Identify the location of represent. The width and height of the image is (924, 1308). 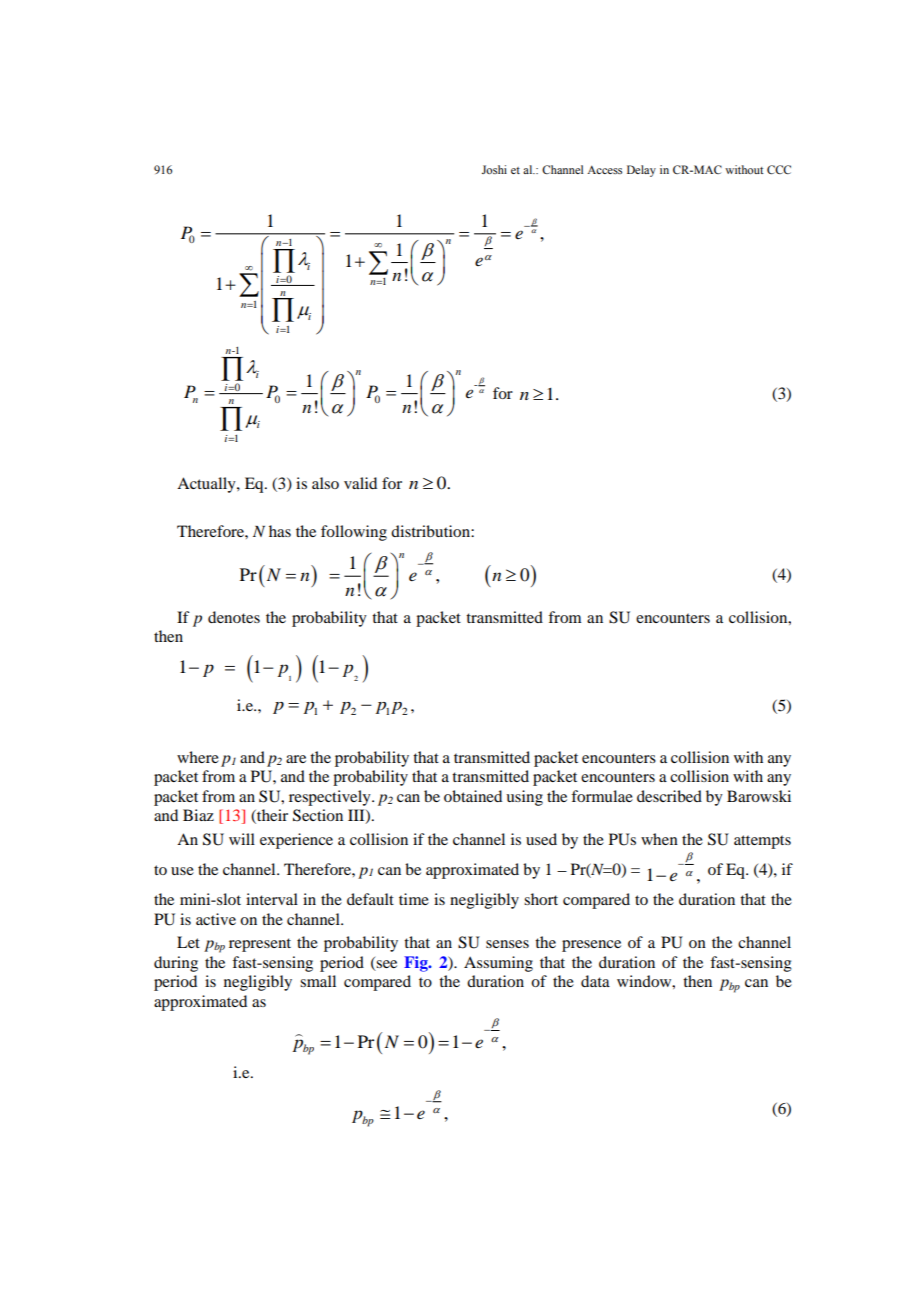
(260, 945).
